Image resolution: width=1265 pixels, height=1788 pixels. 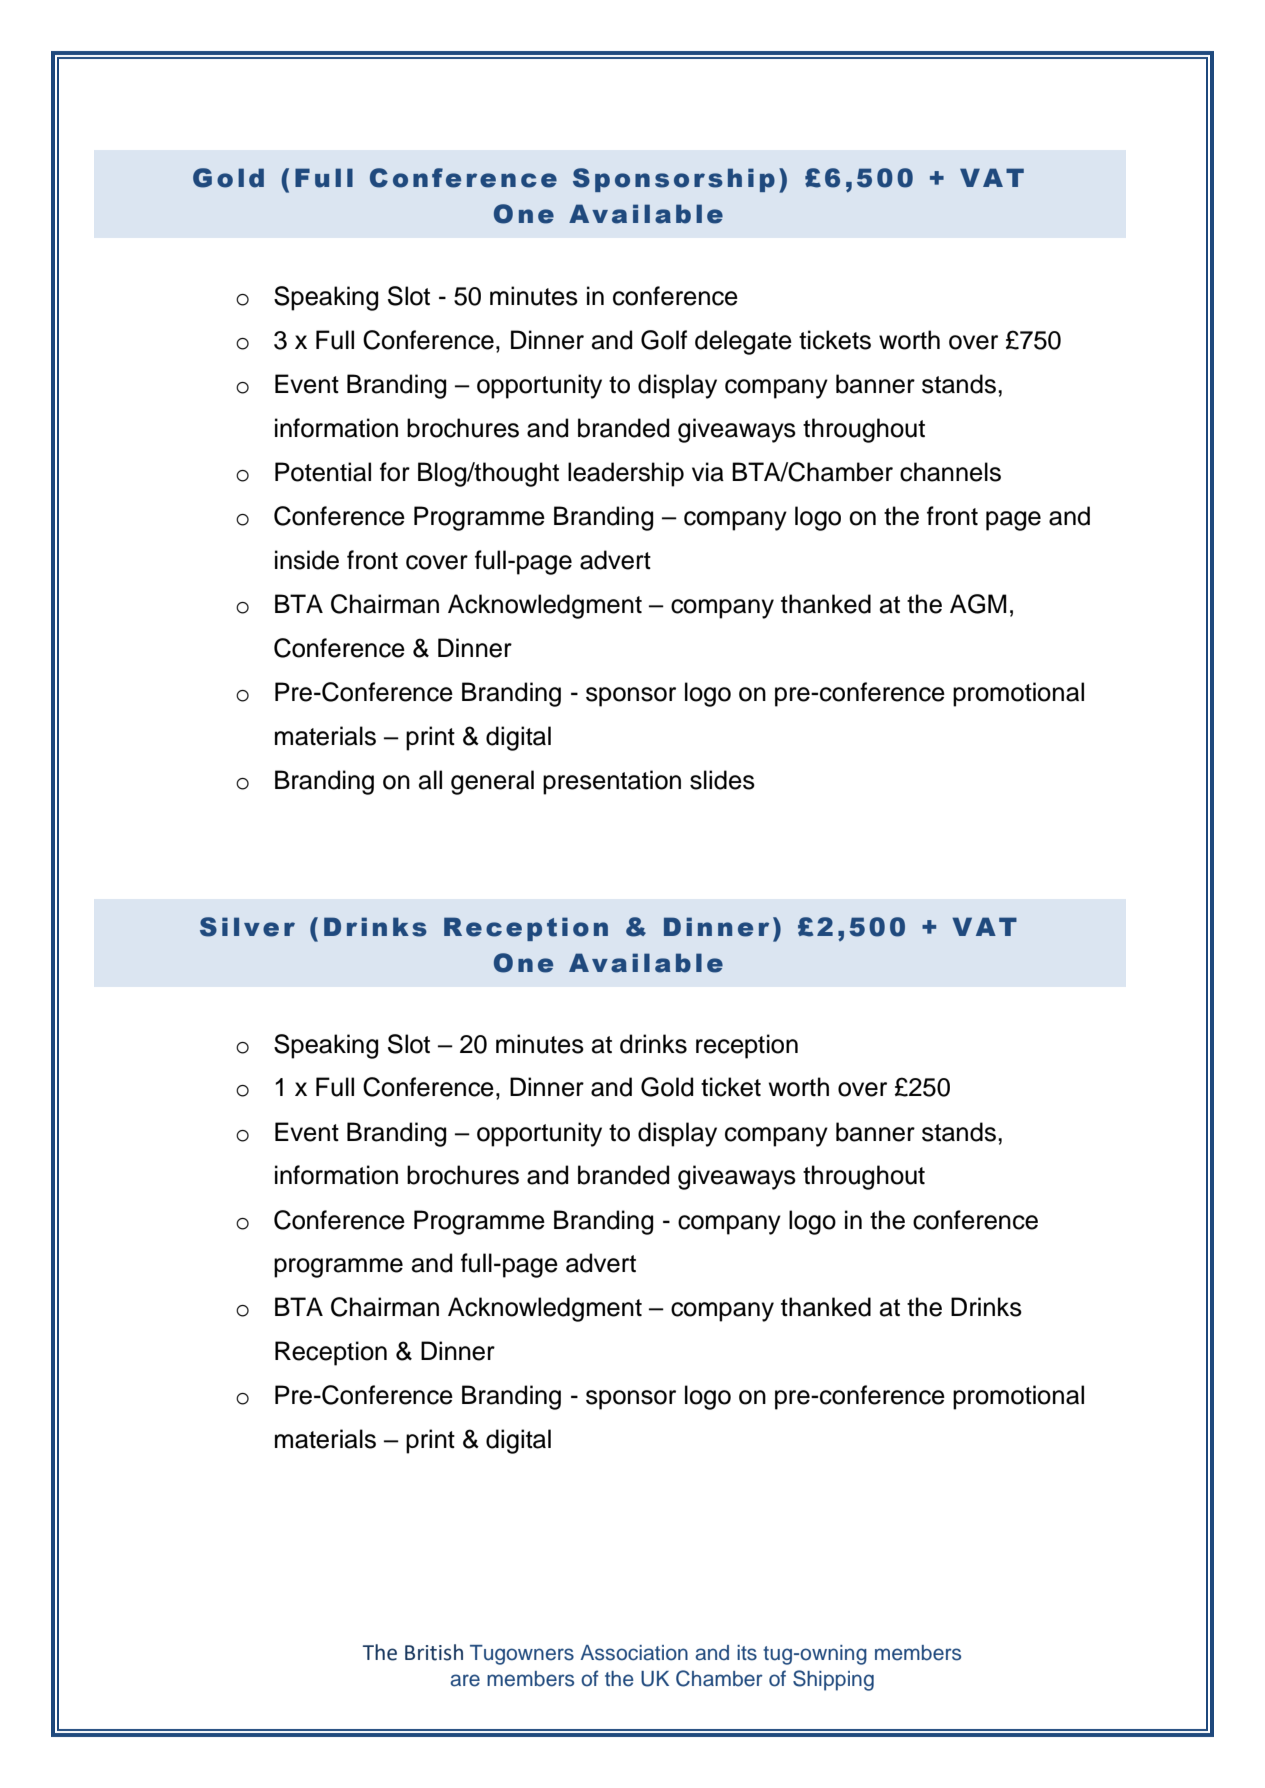 What do you see at coordinates (722, 780) in the screenshot?
I see `slides` at bounding box center [722, 780].
